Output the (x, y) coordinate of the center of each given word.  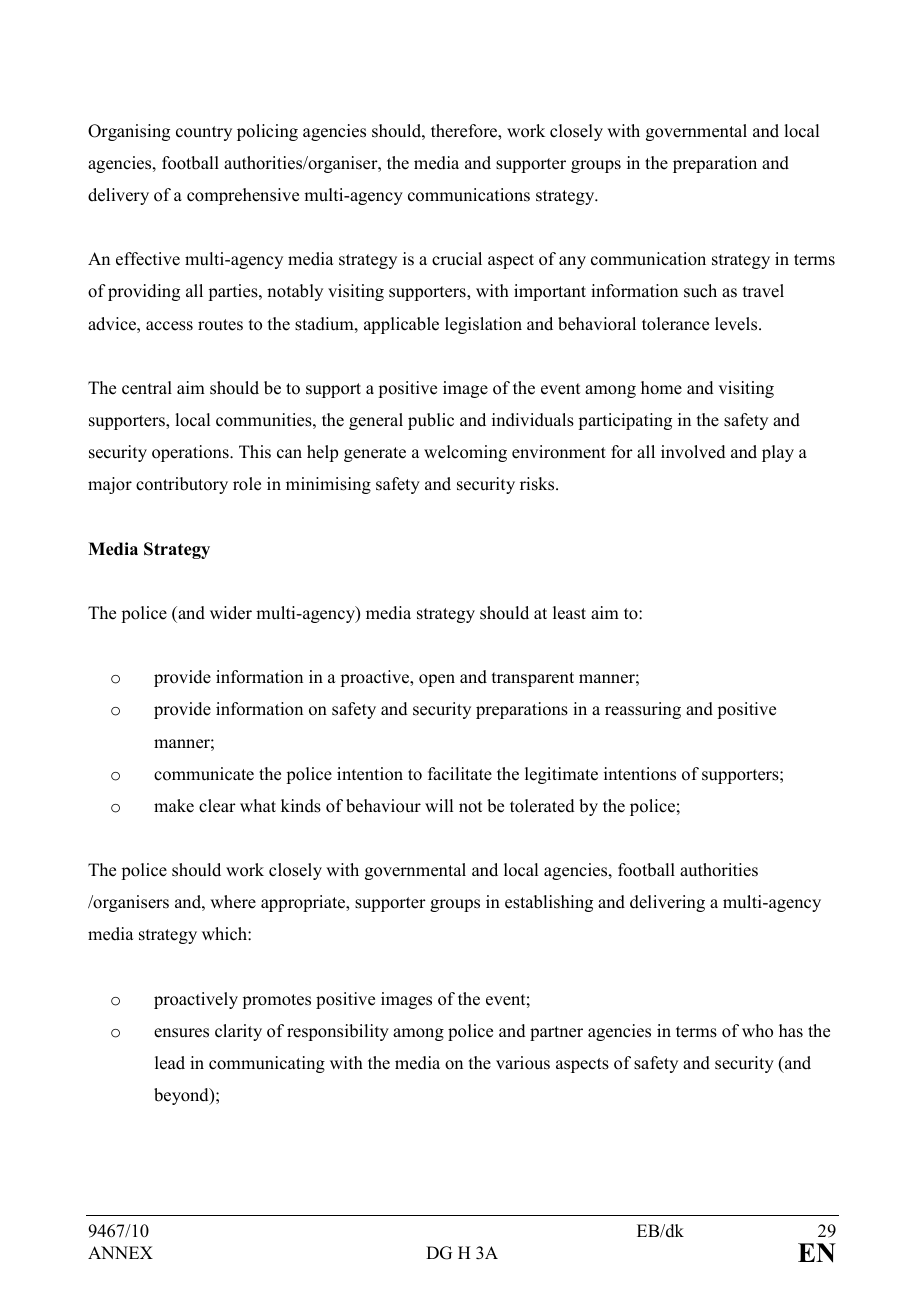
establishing (549, 903)
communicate (204, 774)
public (431, 421)
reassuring (643, 710)
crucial (457, 259)
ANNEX (120, 1252)
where (233, 902)
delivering (667, 903)
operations (191, 453)
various (523, 1063)
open (437, 680)
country (204, 133)
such (700, 291)
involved (693, 452)
